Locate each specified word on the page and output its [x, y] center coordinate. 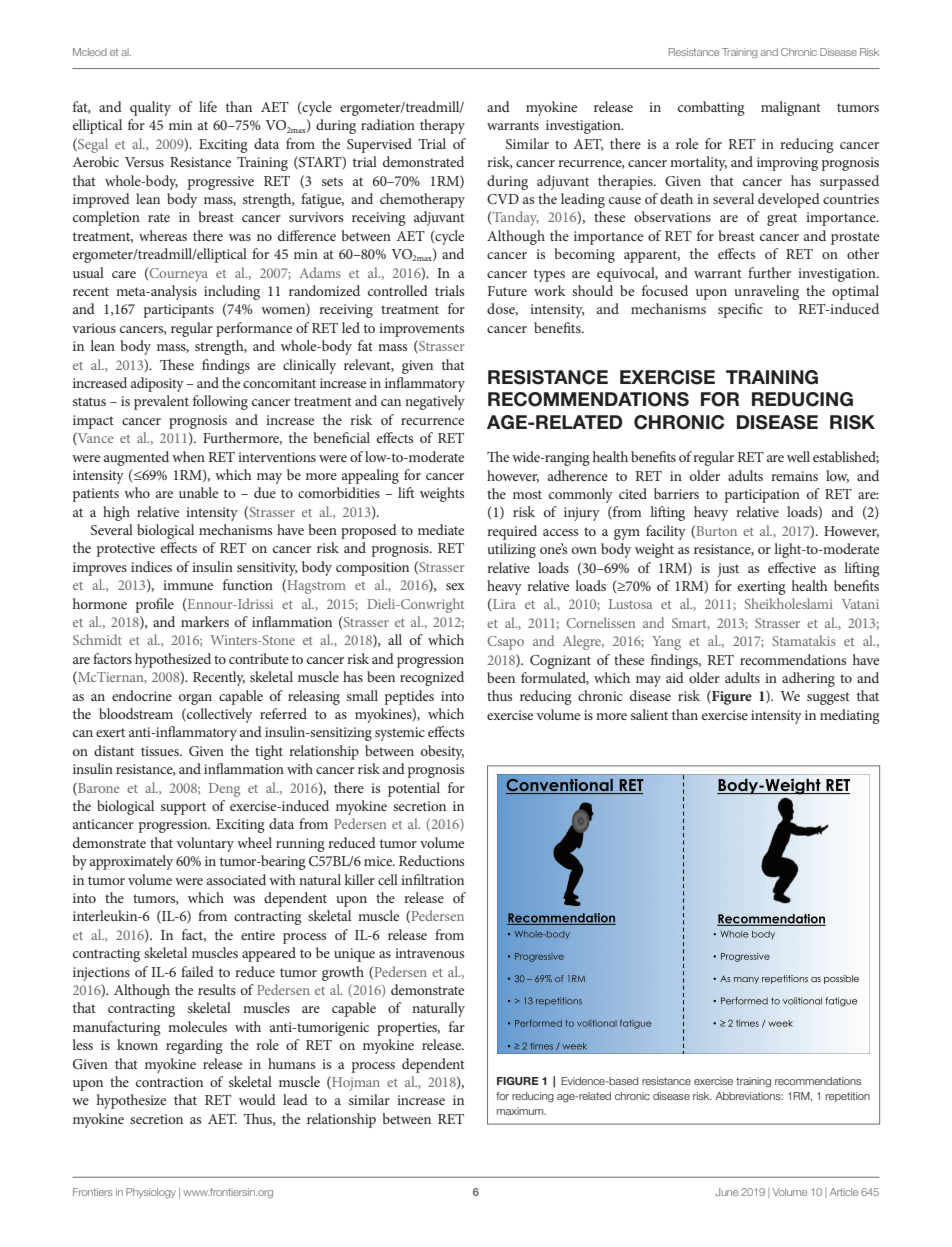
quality [150, 108]
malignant [791, 108]
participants [179, 311]
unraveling [766, 292]
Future [507, 291]
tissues [161, 751]
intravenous [429, 953]
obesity [442, 752]
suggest [828, 698]
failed [197, 971]
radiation [388, 124]
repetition [848, 1097]
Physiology [151, 1193]
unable [198, 492]
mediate [441, 529]
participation [762, 496]
